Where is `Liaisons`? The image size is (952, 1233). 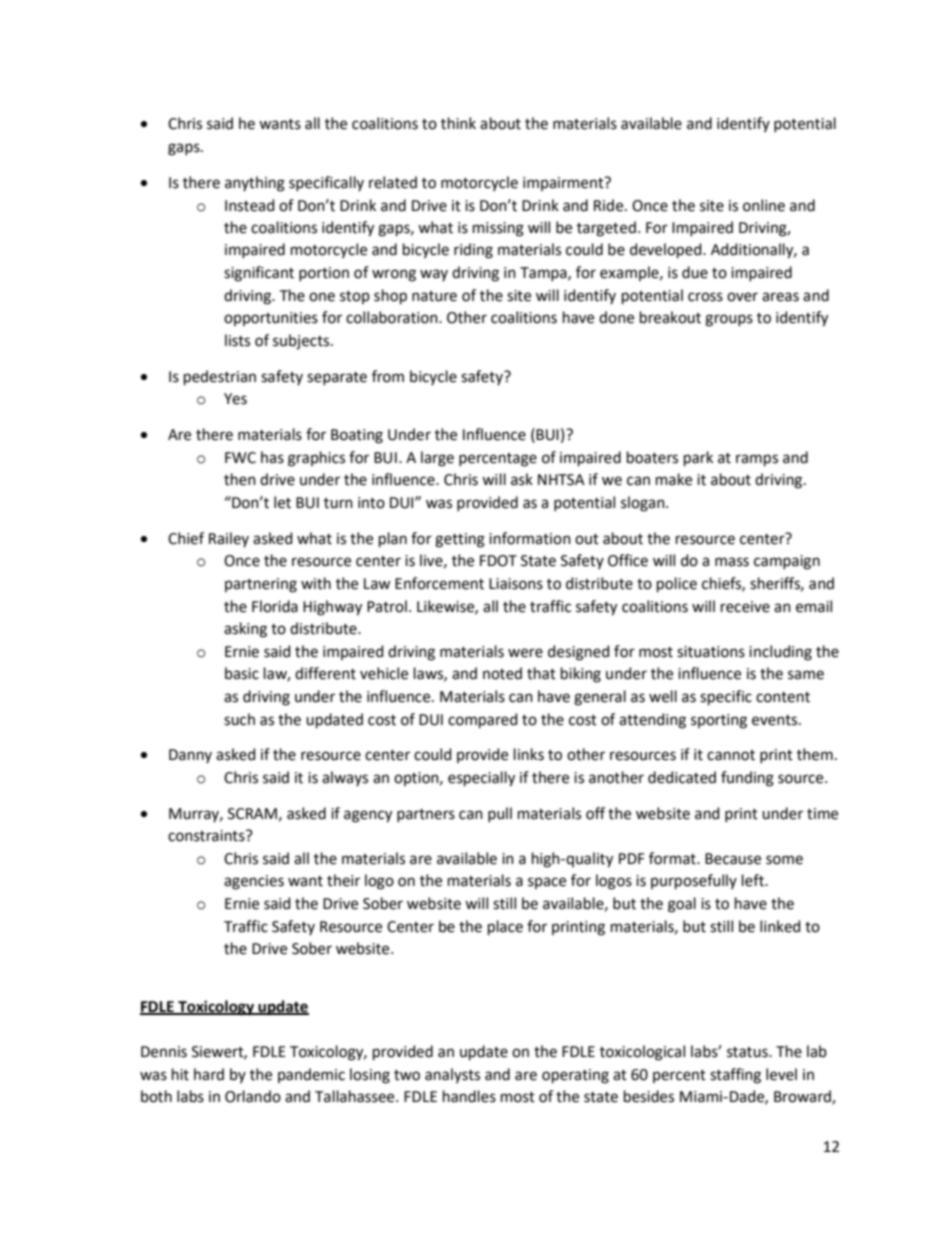
Liaisons is located at coordinates (516, 584).
